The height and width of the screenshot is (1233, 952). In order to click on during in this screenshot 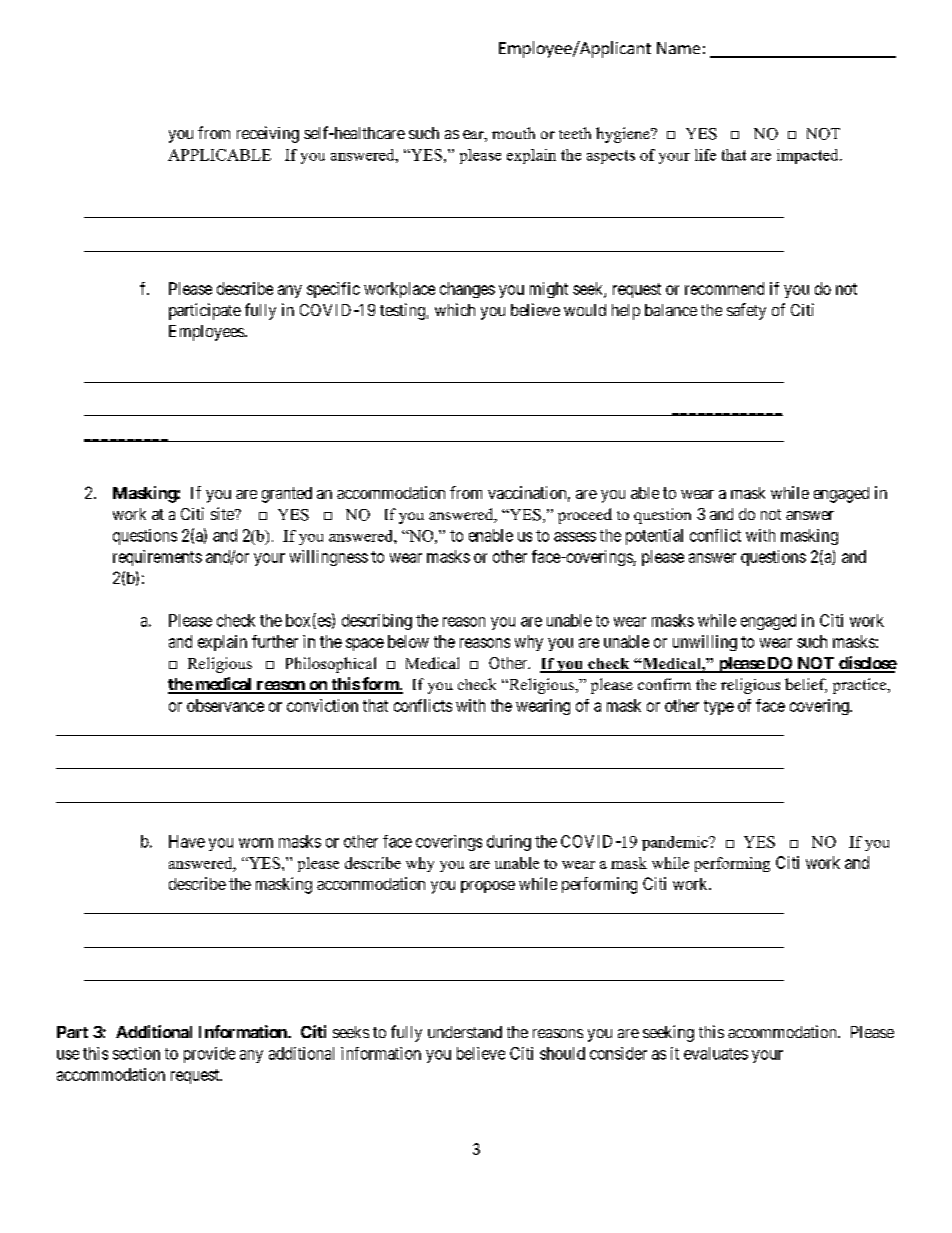, I will do `click(509, 843)`.
